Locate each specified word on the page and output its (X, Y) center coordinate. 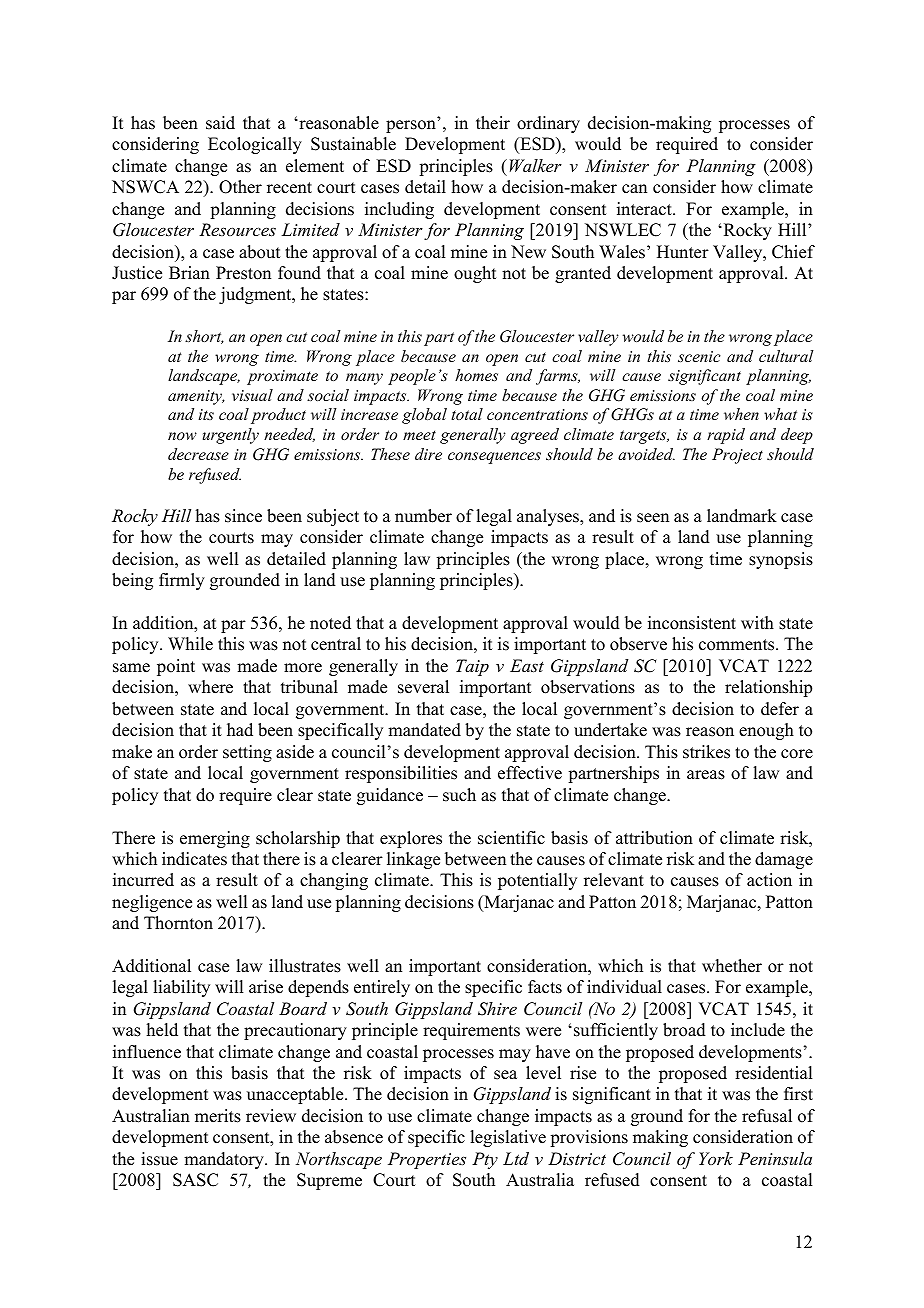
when (741, 414)
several (423, 687)
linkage (413, 860)
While (190, 644)
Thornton (178, 923)
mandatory (225, 1160)
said (220, 123)
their (493, 123)
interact (645, 209)
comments (738, 645)
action (769, 880)
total (467, 414)
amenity (196, 397)
